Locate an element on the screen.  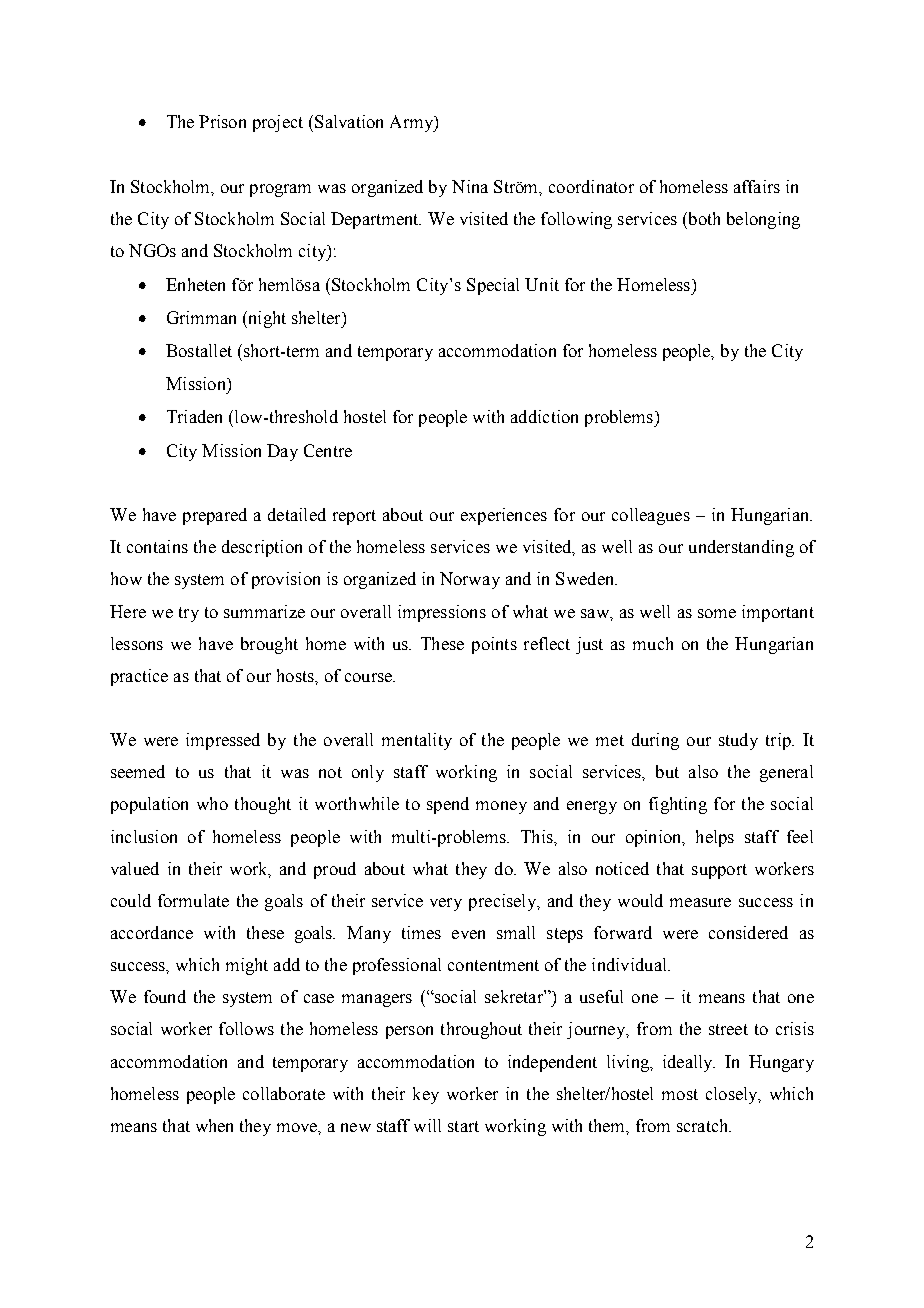
colleagues is located at coordinates (651, 516).
